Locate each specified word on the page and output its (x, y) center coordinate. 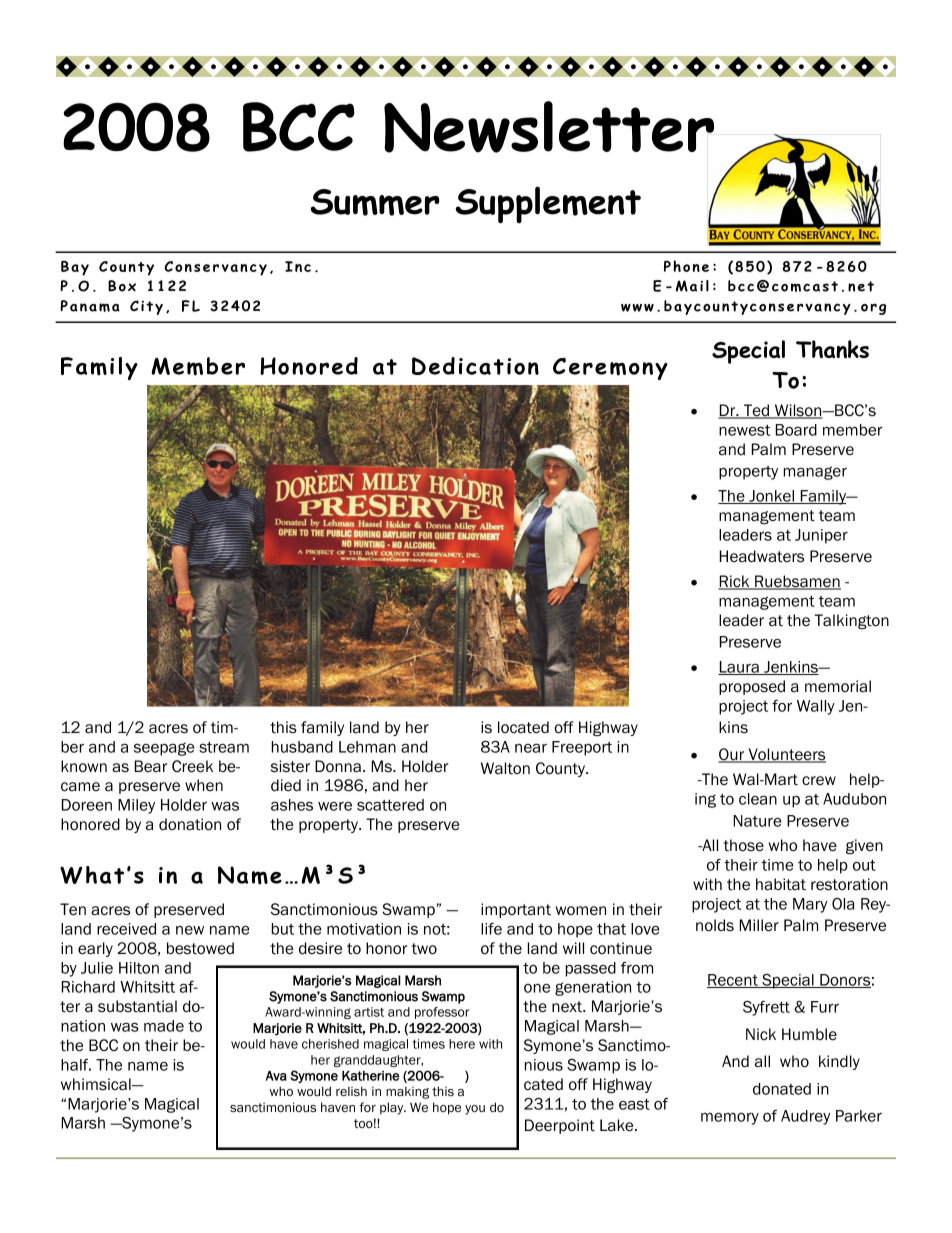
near (531, 748)
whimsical (97, 1084)
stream (224, 747)
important (516, 910)
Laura (739, 668)
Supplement (548, 204)
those (743, 845)
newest (744, 430)
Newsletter (549, 127)
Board (796, 430)
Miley (136, 806)
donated (782, 1089)
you (475, 1110)
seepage (164, 749)
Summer (375, 202)
